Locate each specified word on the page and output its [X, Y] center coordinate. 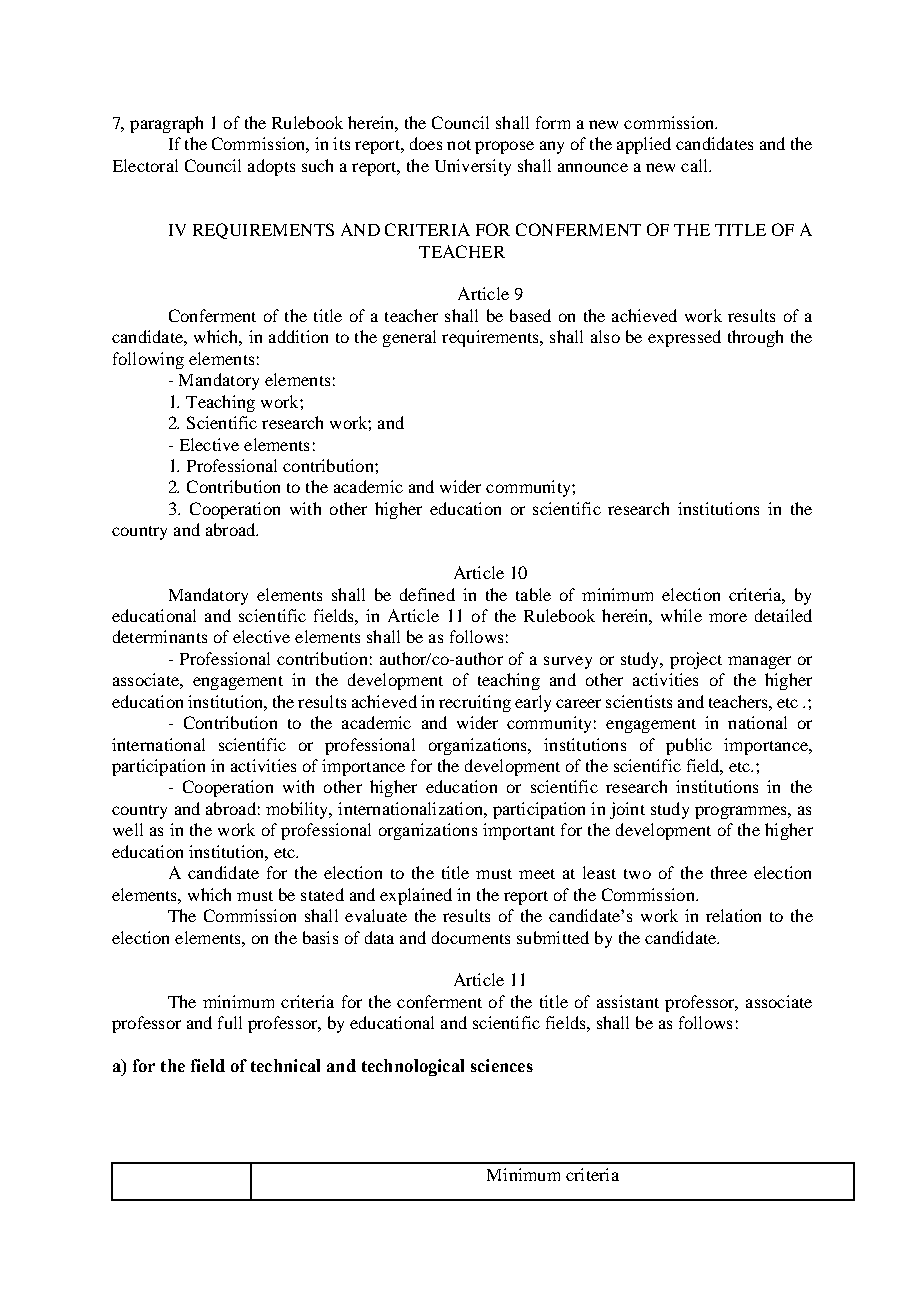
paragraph [166, 124]
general [409, 338]
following [148, 360]
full [230, 1022]
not [459, 145]
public [689, 746]
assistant [628, 1001]
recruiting [475, 703]
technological [413, 1067]
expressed [684, 338]
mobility [298, 810]
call [695, 165]
